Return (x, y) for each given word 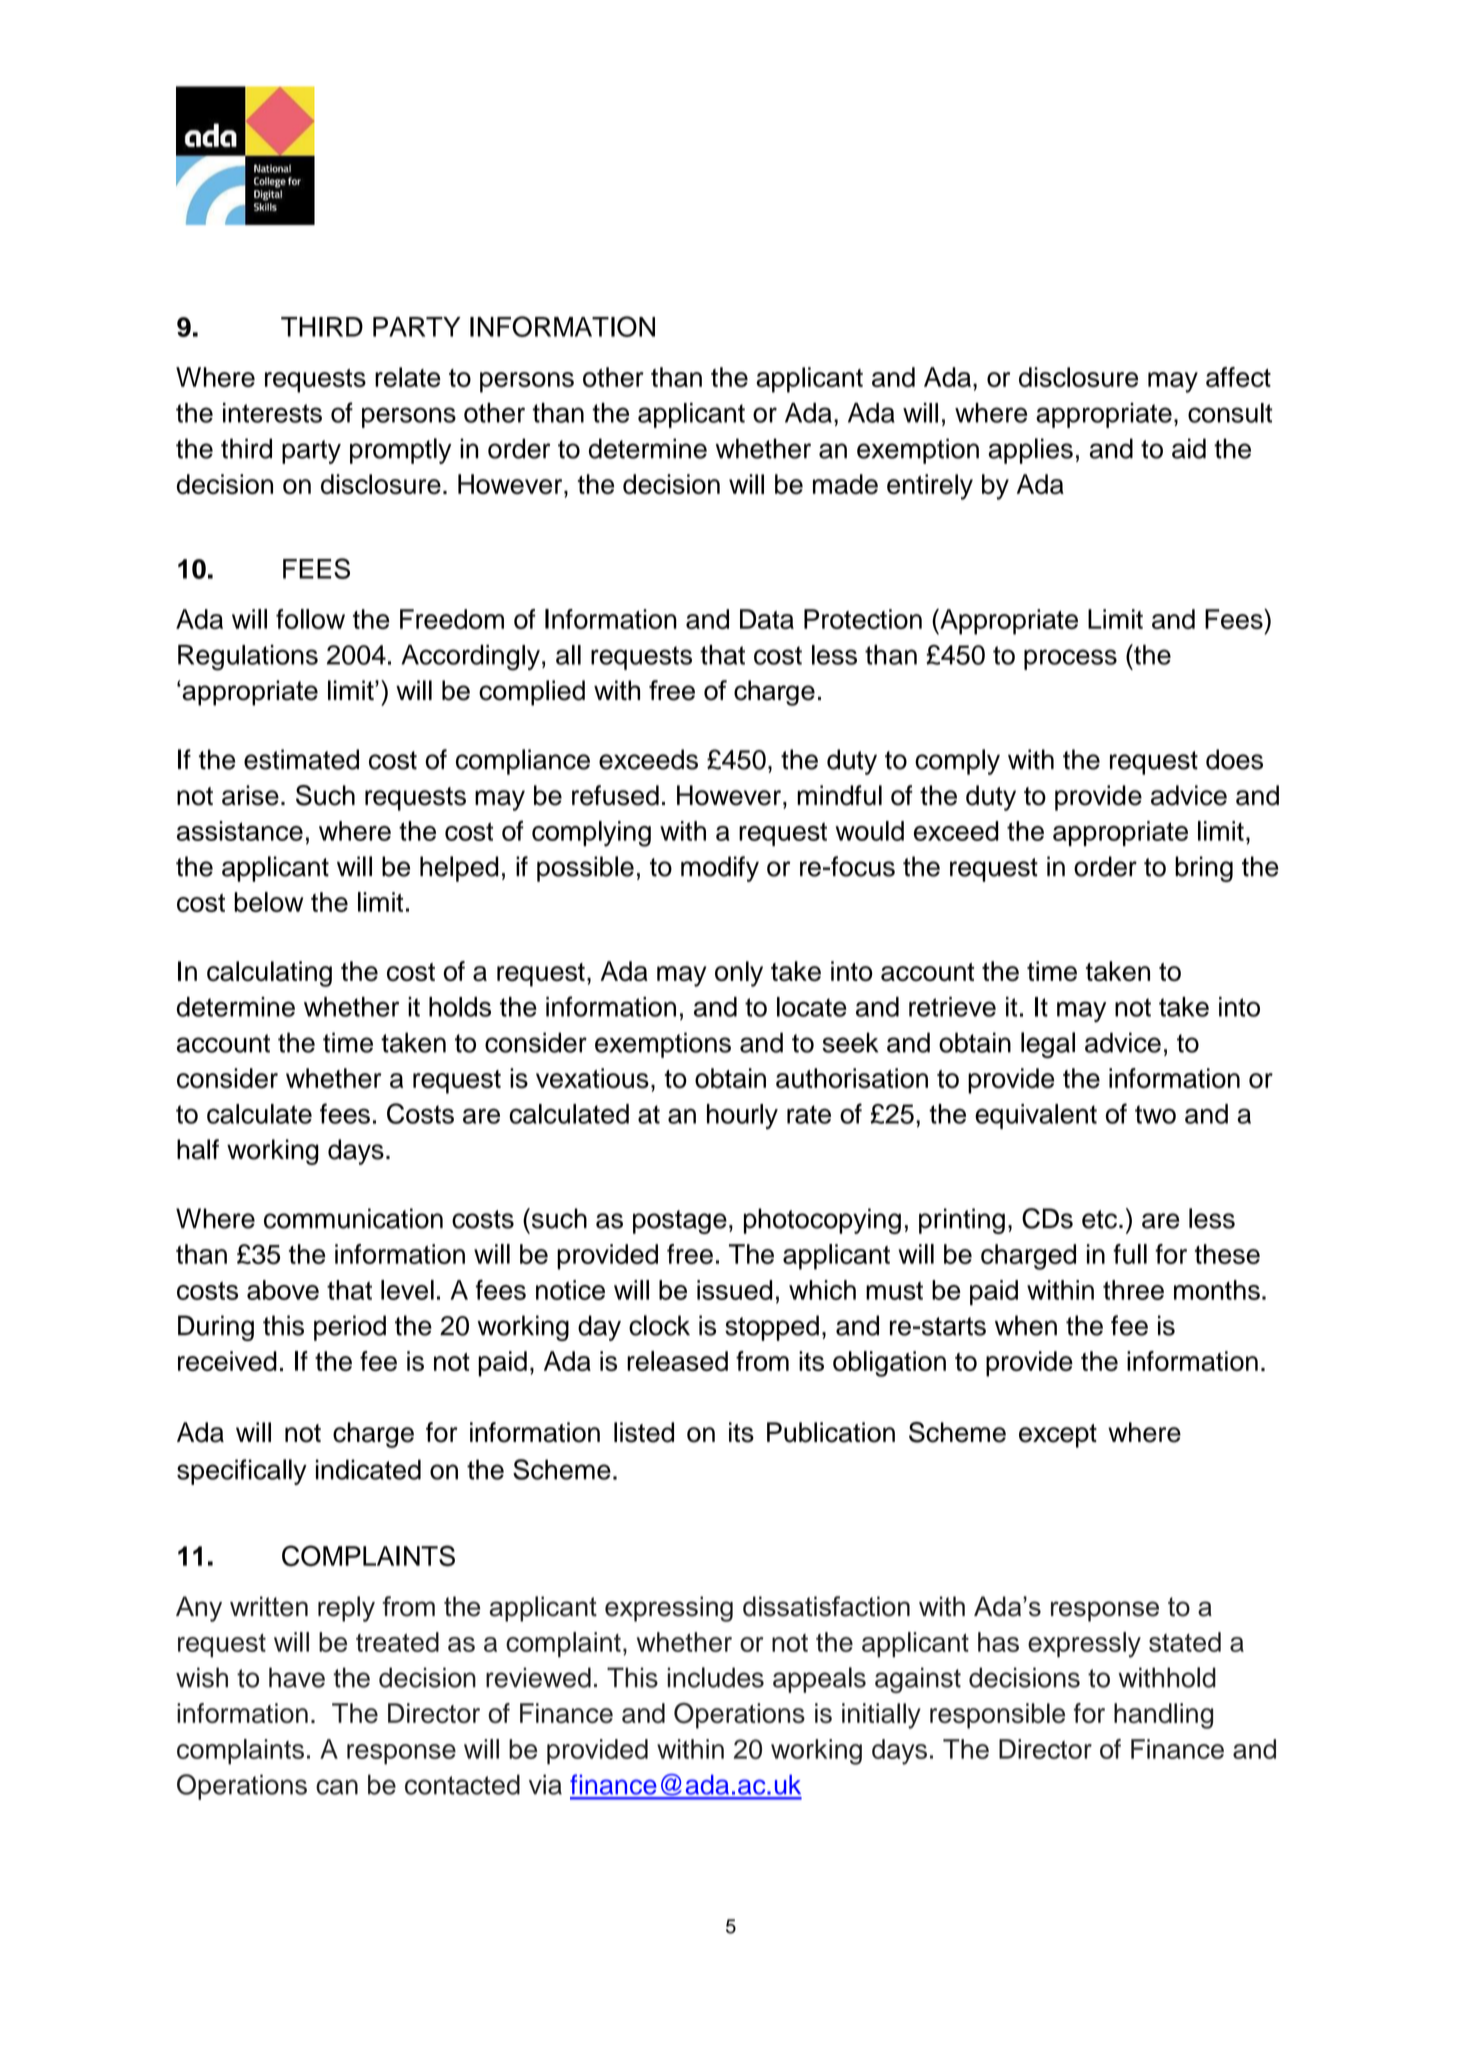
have (297, 1677)
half (198, 1149)
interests (272, 413)
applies (1030, 451)
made (845, 484)
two (1155, 1114)
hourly (742, 1116)
